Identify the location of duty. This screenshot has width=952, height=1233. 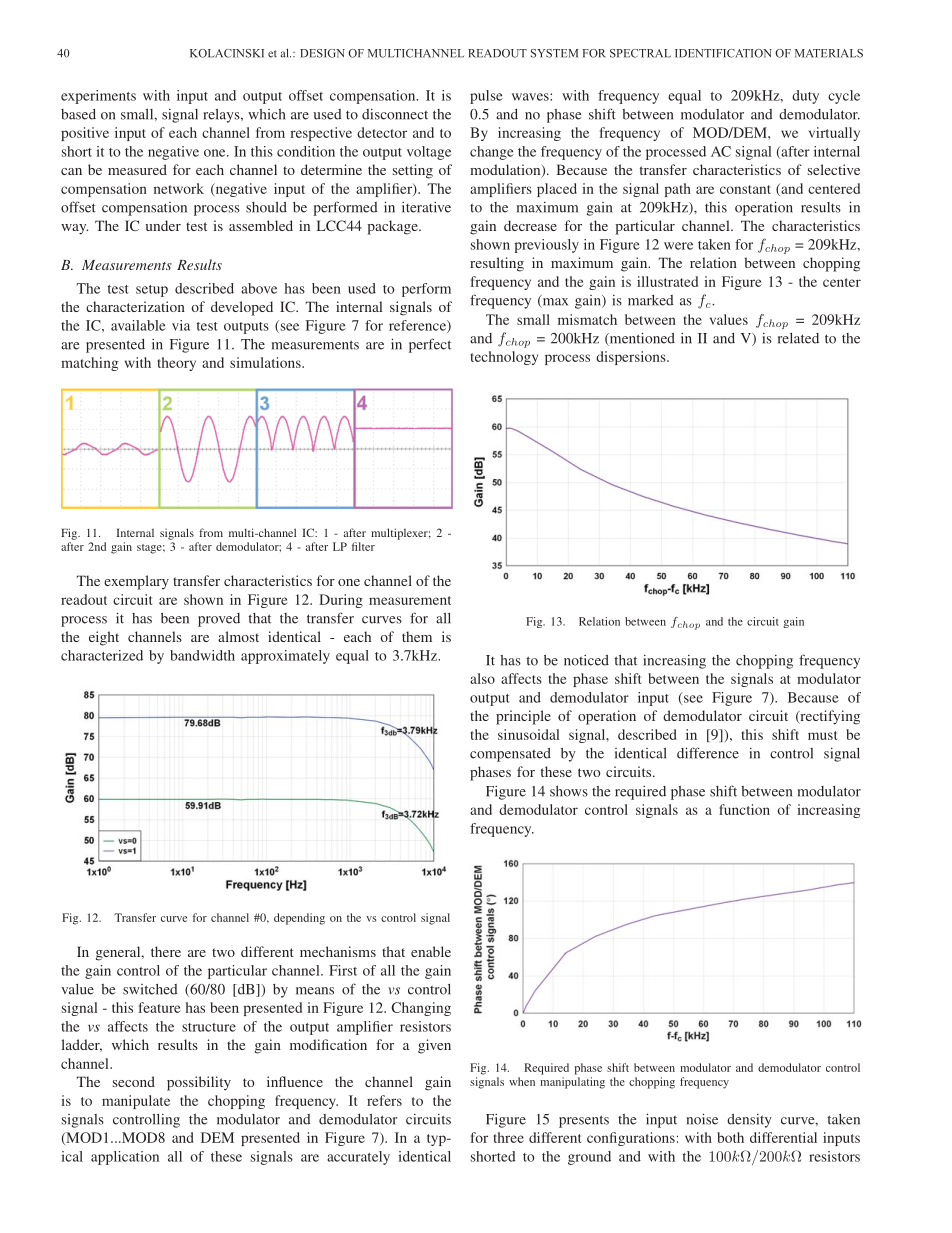
(805, 97).
